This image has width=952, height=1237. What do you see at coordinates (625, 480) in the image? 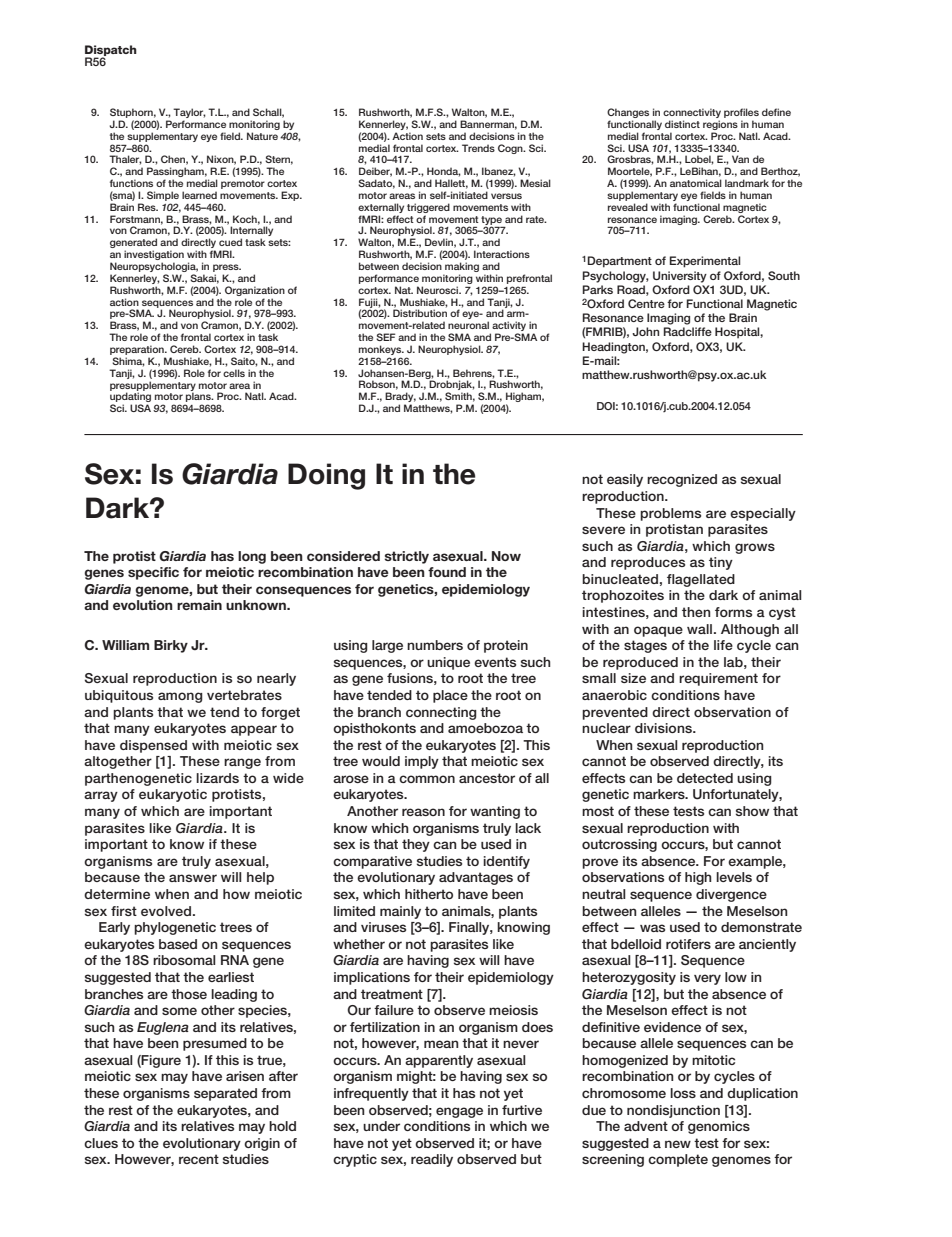
I see `easily` at bounding box center [625, 480].
